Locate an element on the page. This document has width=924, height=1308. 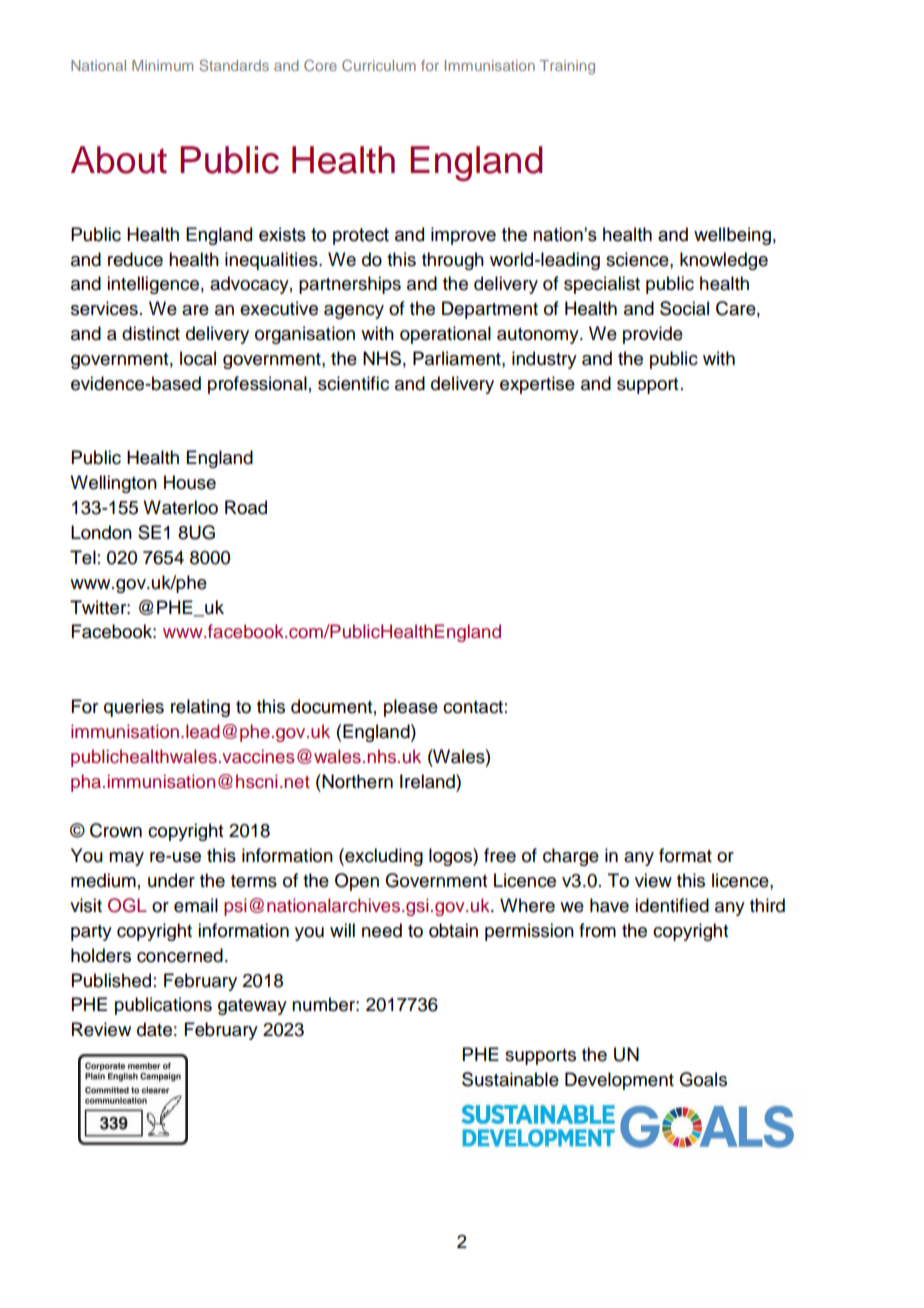
Curriculum is located at coordinates (379, 65).
